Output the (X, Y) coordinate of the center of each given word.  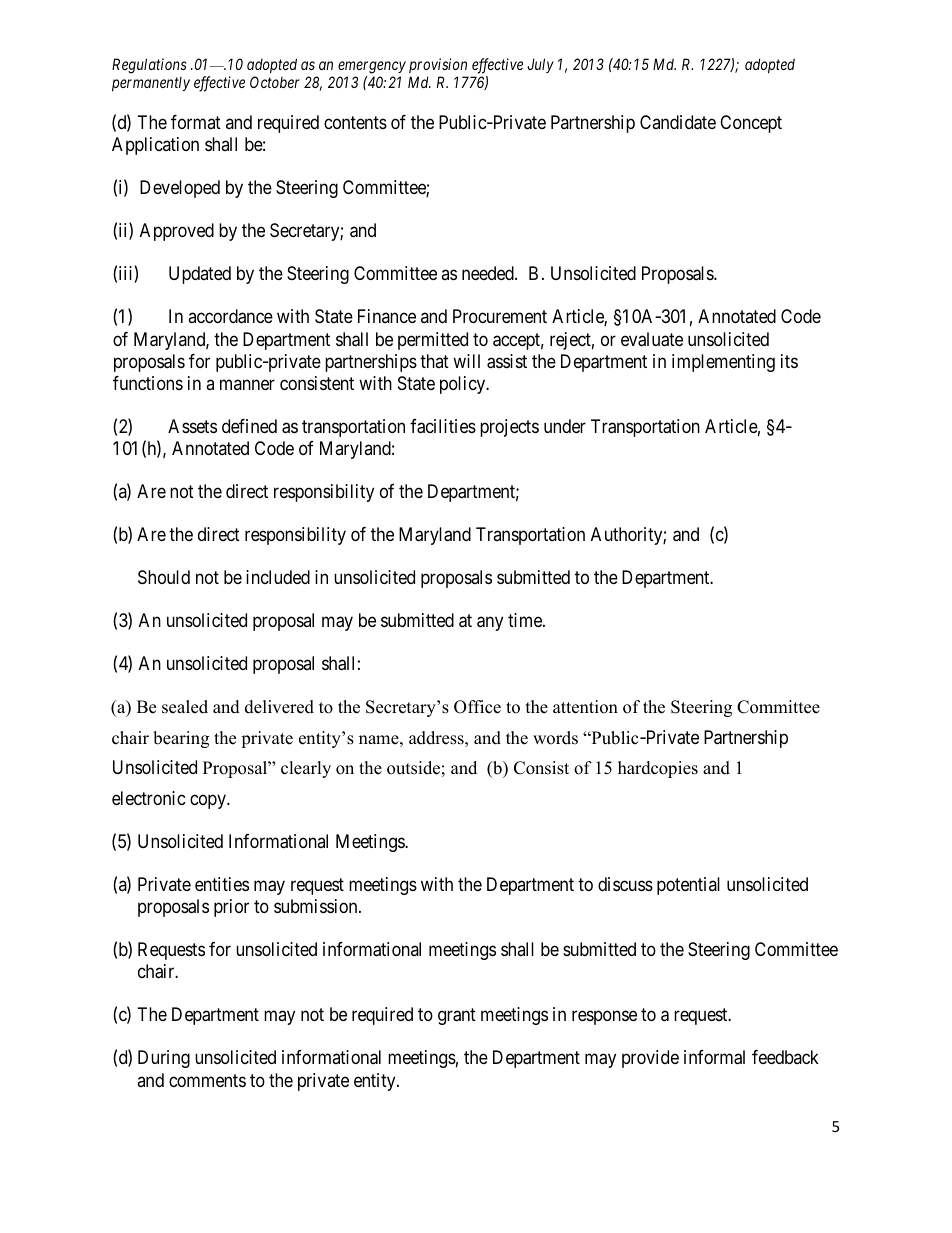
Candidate (678, 122)
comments (207, 1080)
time (526, 620)
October (274, 82)
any (490, 624)
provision (438, 65)
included (278, 577)
